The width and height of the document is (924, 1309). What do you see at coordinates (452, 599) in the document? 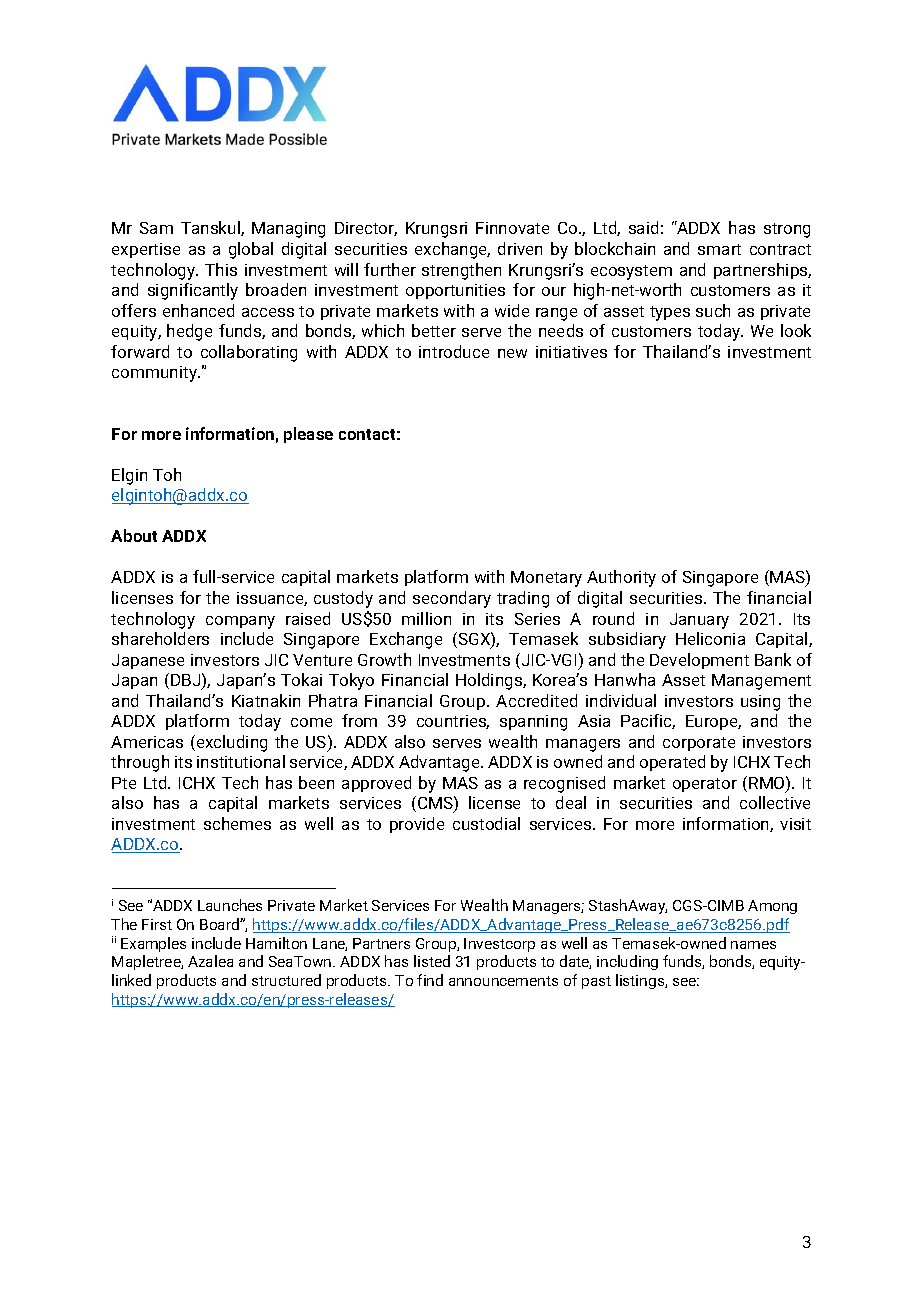
I see `secondary` at bounding box center [452, 599].
